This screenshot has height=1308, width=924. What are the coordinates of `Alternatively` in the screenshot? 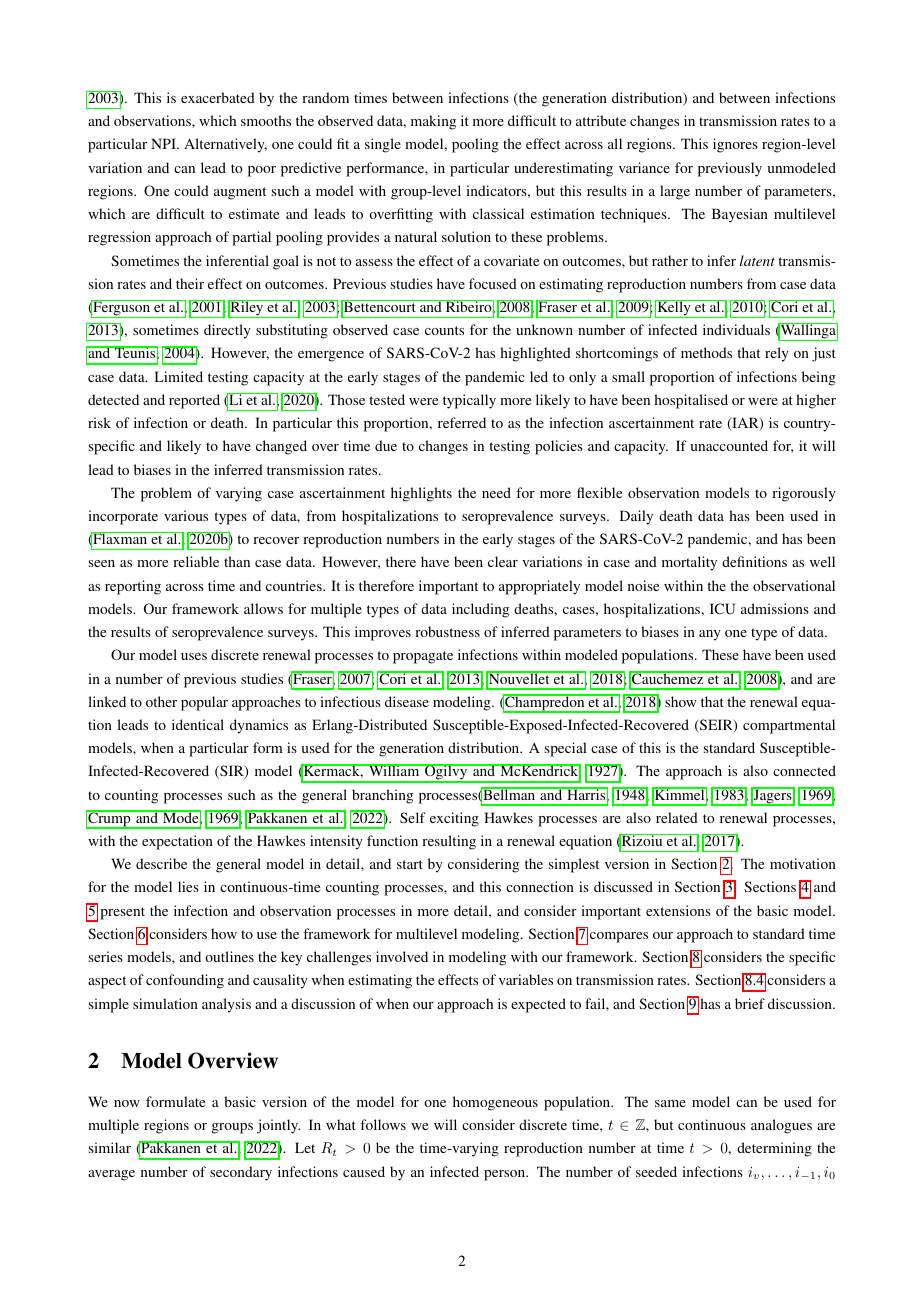 It's located at (225, 145).
